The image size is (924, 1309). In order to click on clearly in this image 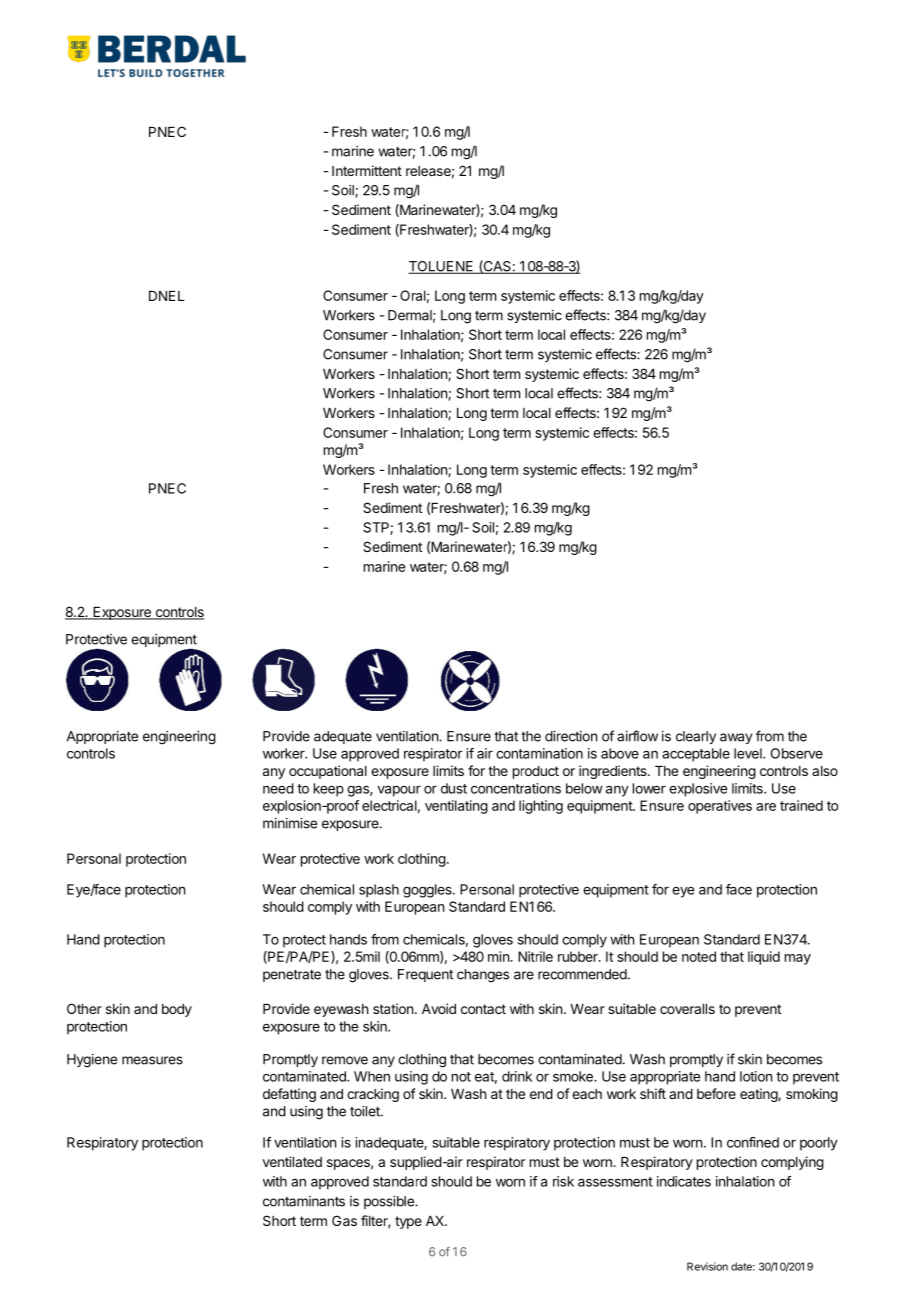, I will do `click(696, 737)`.
